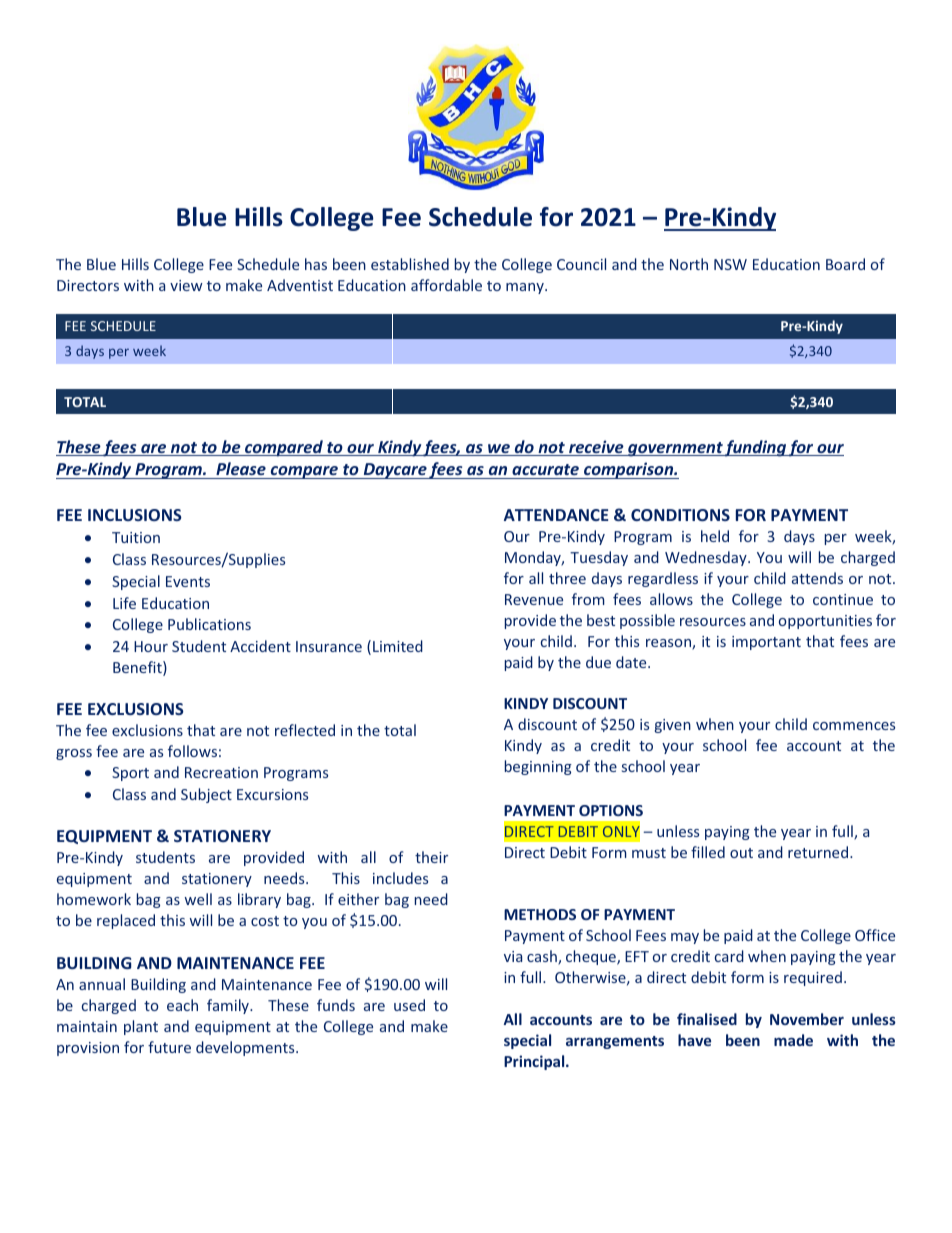 The width and height of the screenshot is (952, 1233). I want to click on future, so click(169, 1047).
